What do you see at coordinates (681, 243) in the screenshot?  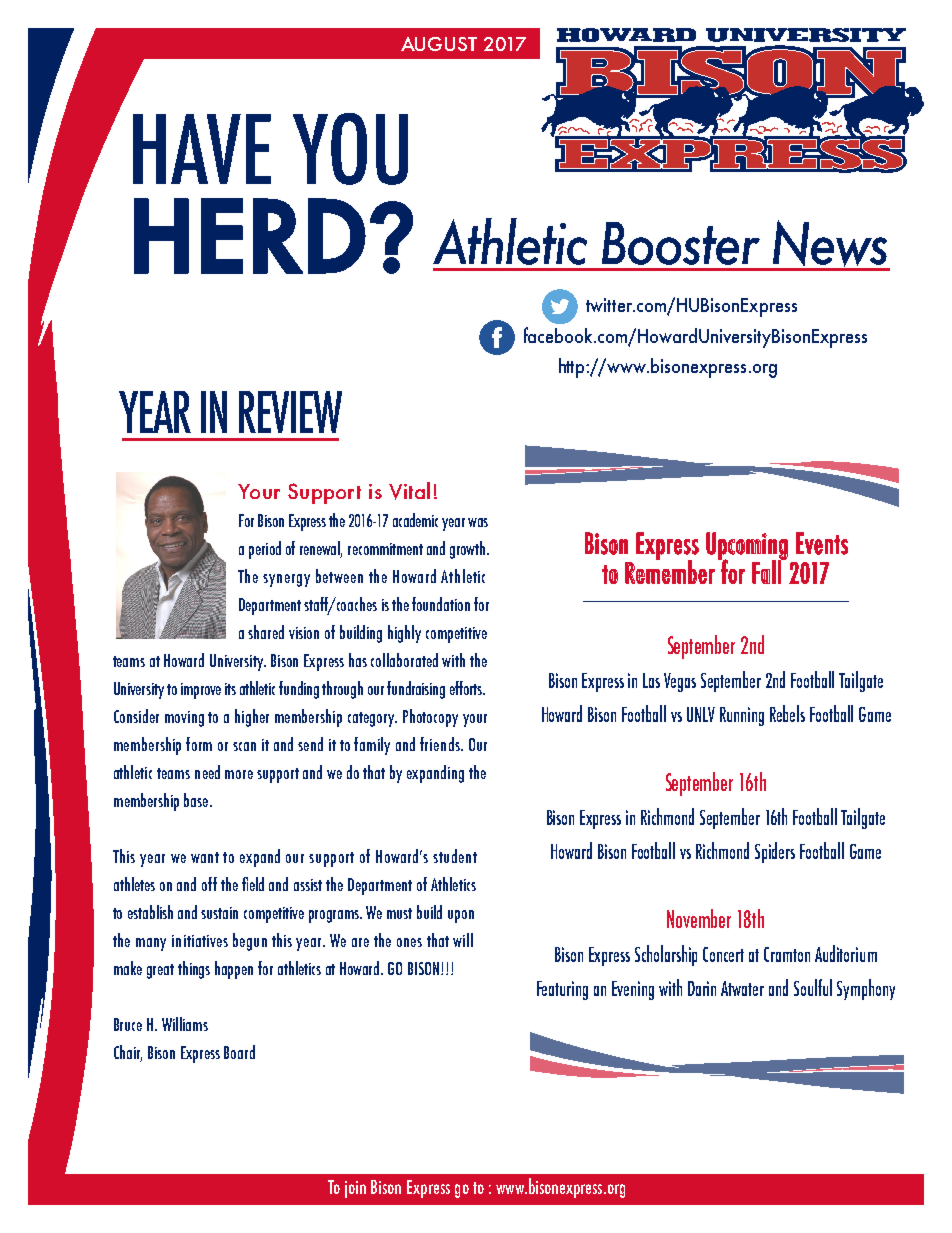 I see `Booster` at bounding box center [681, 243].
